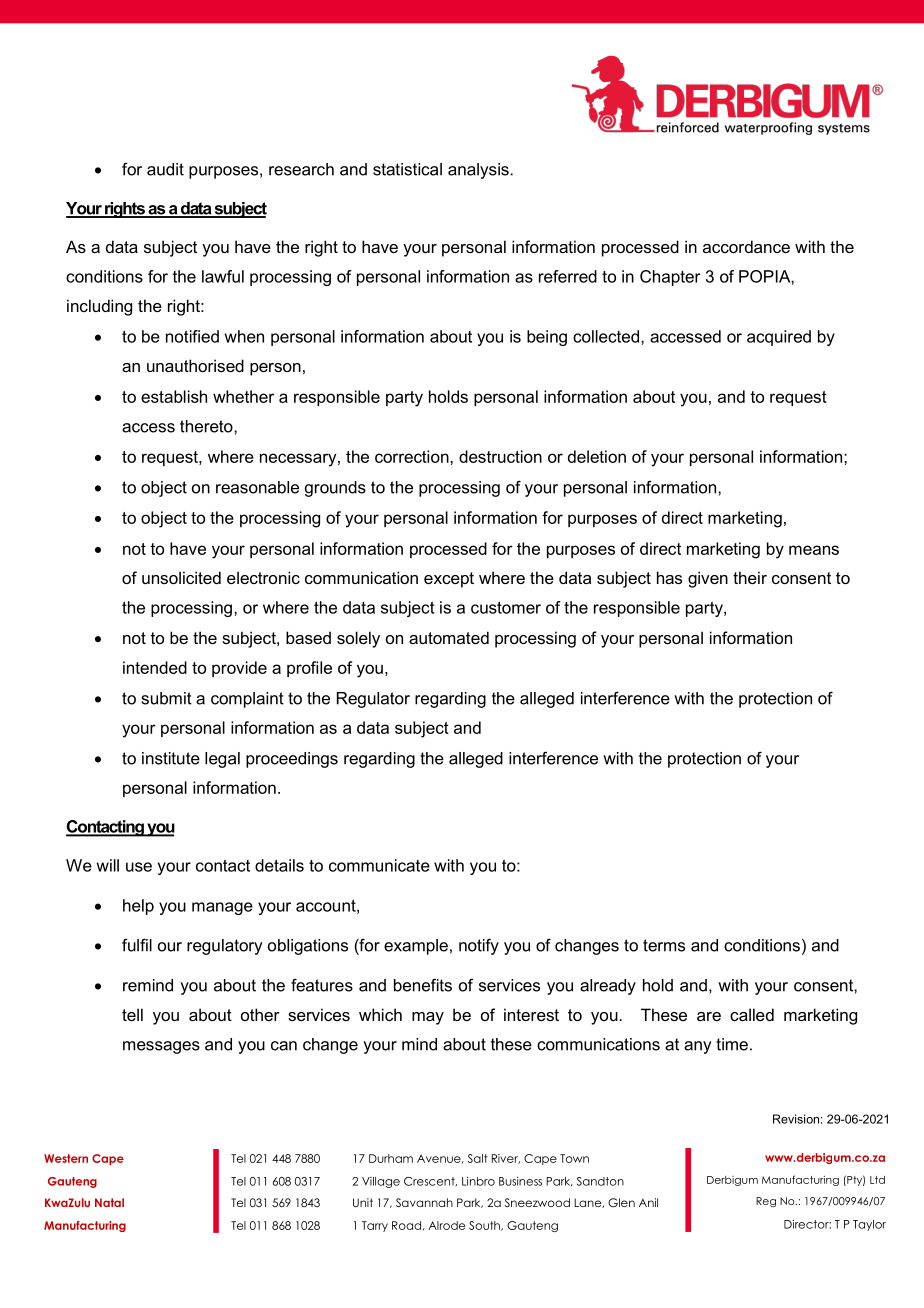  What do you see at coordinates (430, 1181) in the screenshot?
I see `Crescent` at bounding box center [430, 1181].
